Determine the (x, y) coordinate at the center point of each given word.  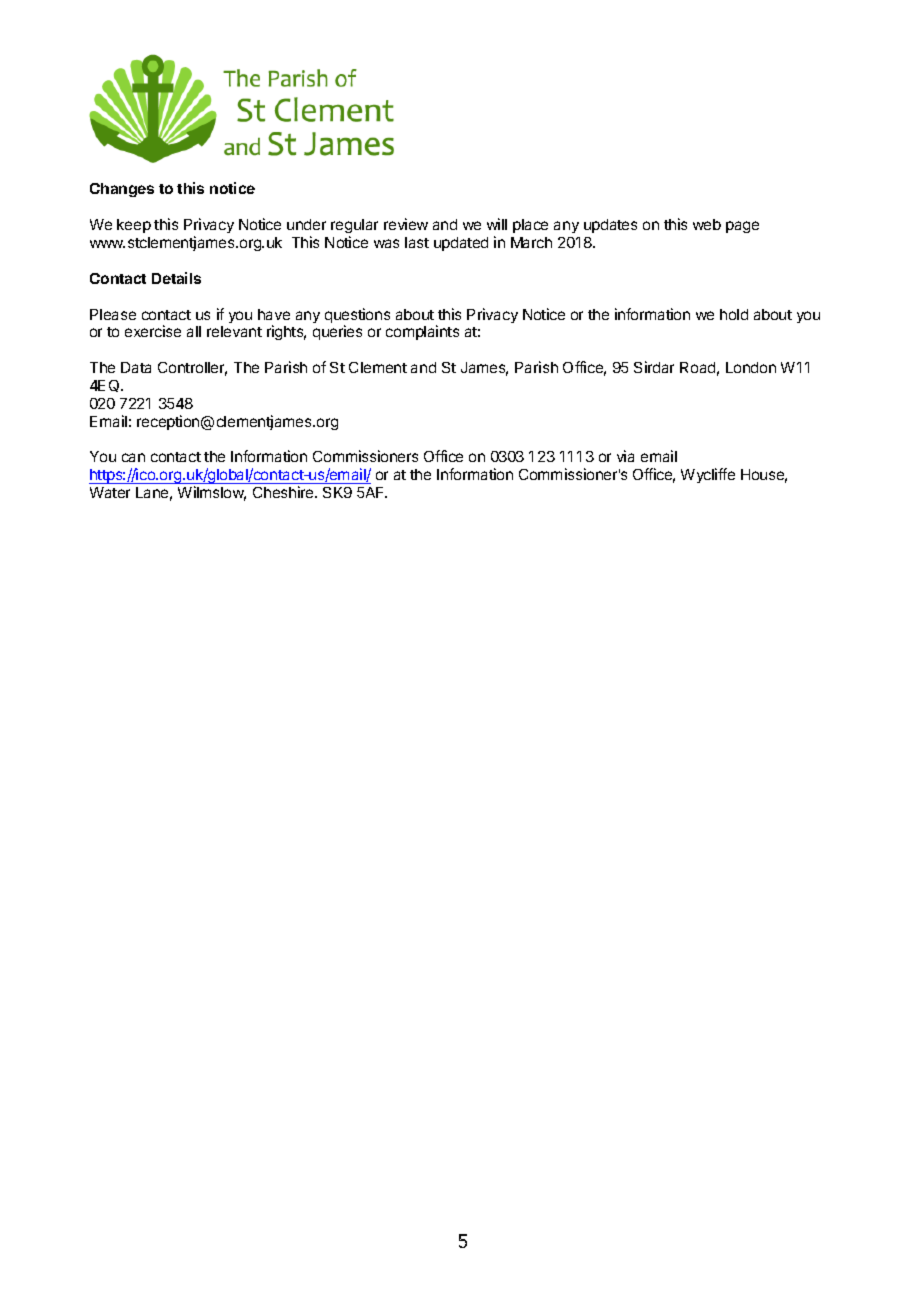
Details (176, 278)
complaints (422, 332)
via (625, 456)
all (194, 331)
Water (110, 492)
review (406, 224)
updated (461, 244)
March (531, 242)
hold (734, 314)
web (707, 224)
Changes (122, 190)
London (751, 367)
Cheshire (284, 492)
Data (136, 367)
